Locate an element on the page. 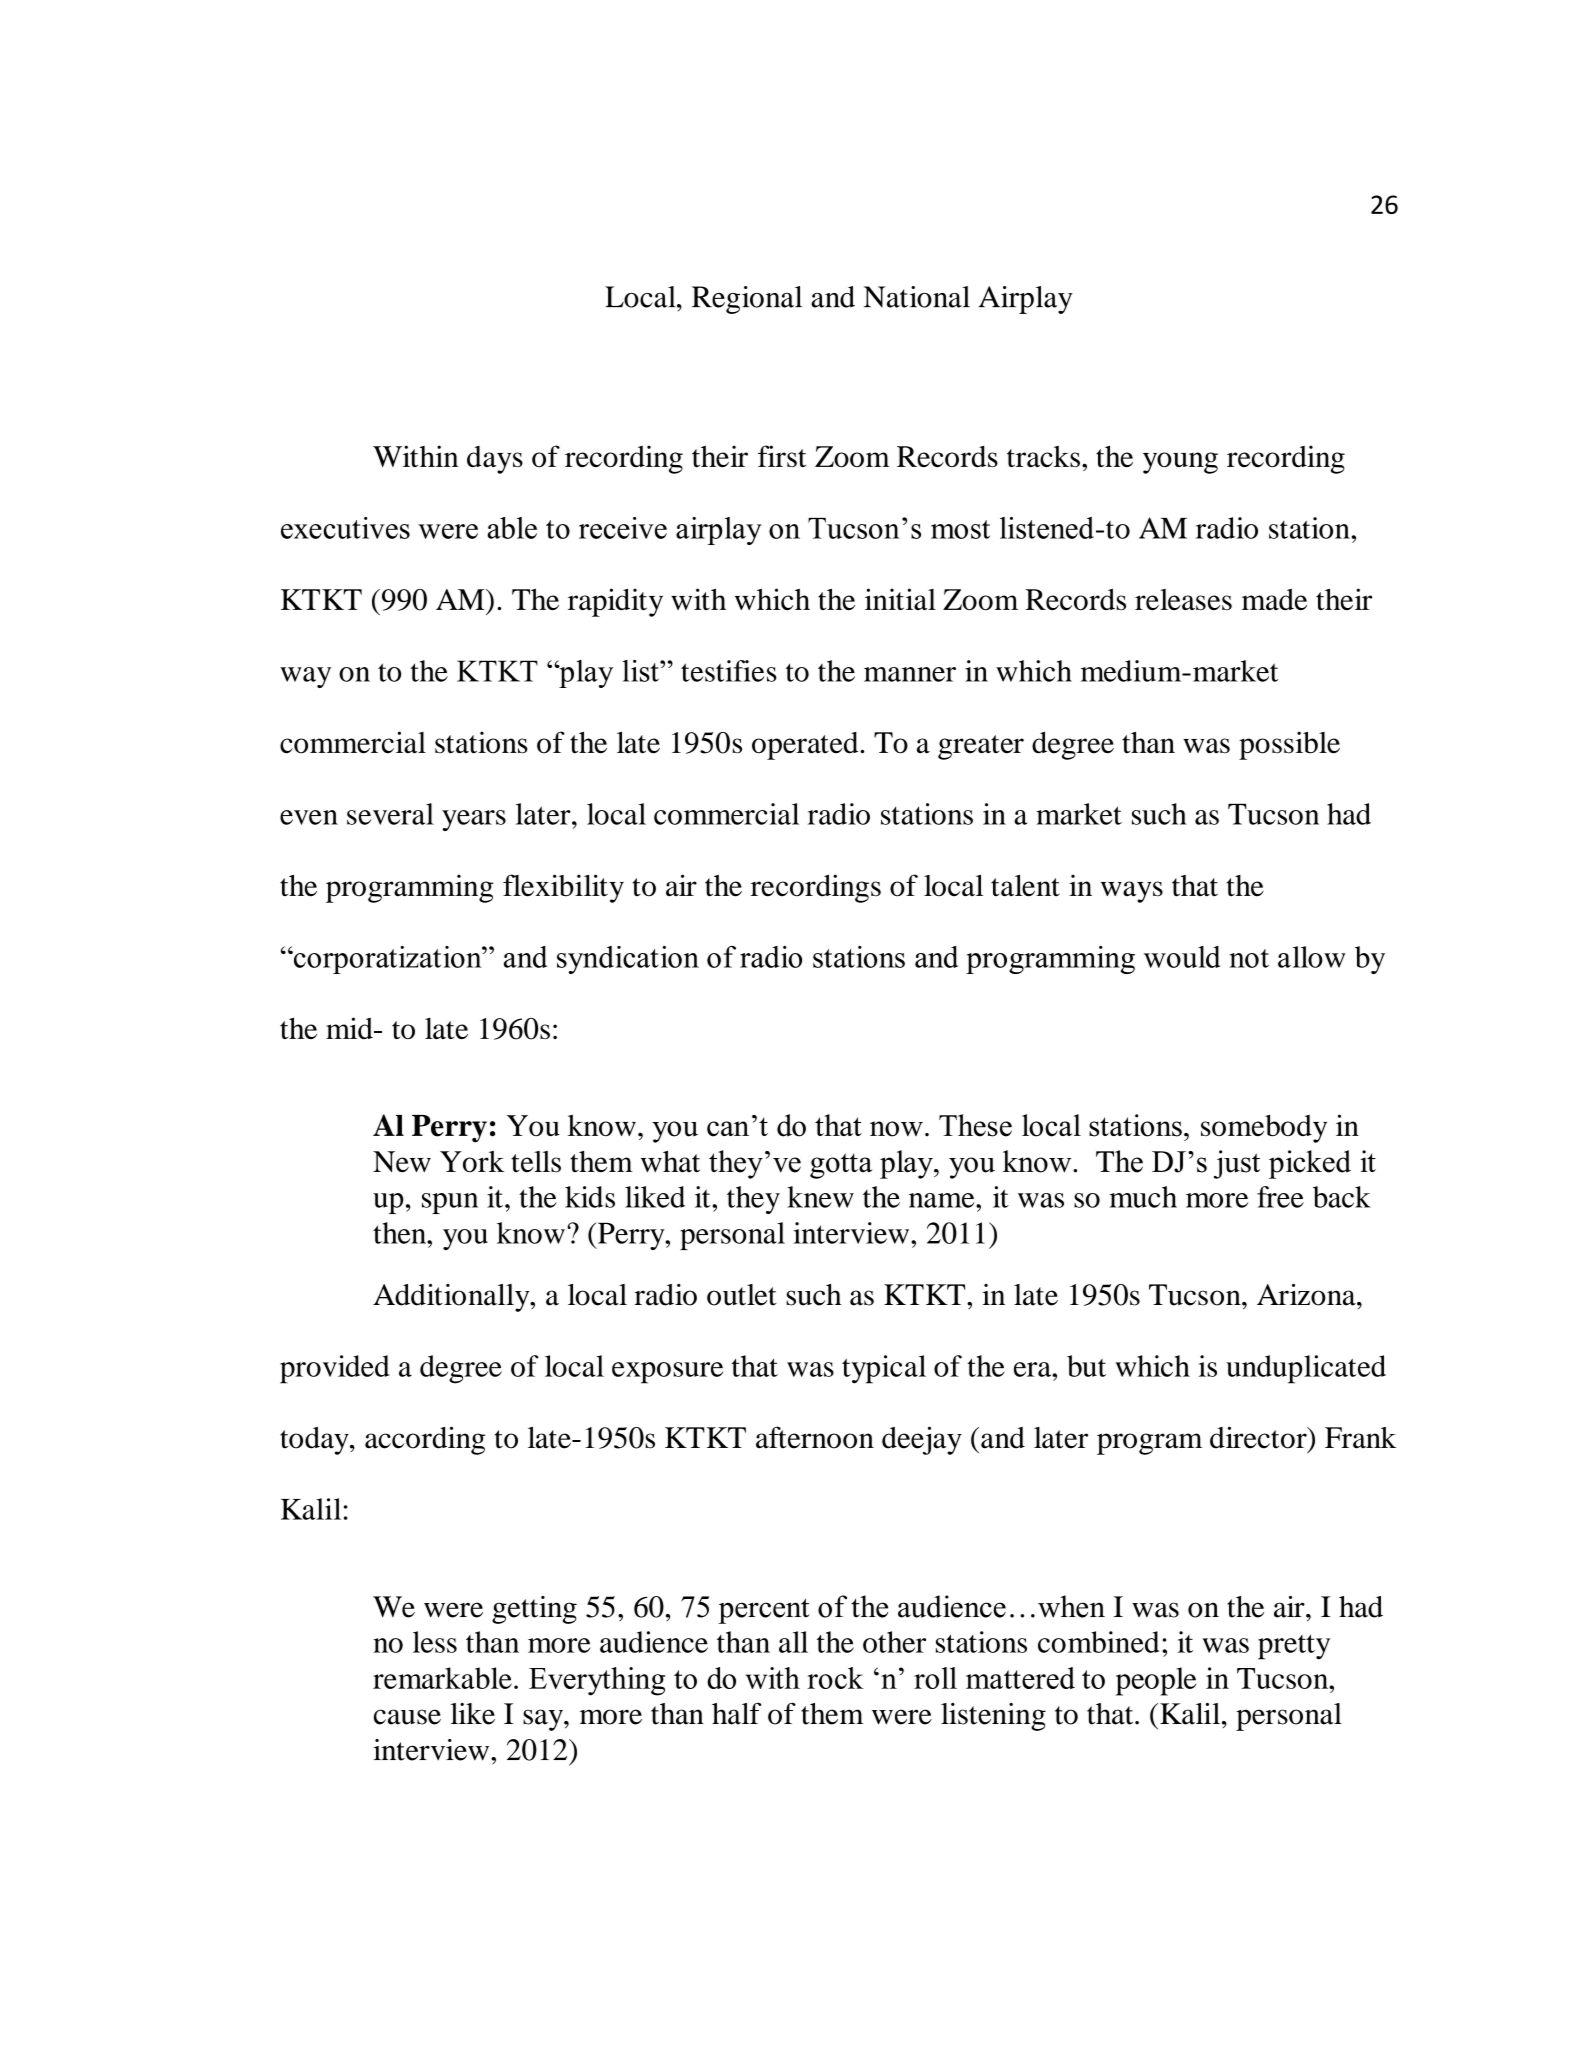  possible is located at coordinates (1289, 745).
